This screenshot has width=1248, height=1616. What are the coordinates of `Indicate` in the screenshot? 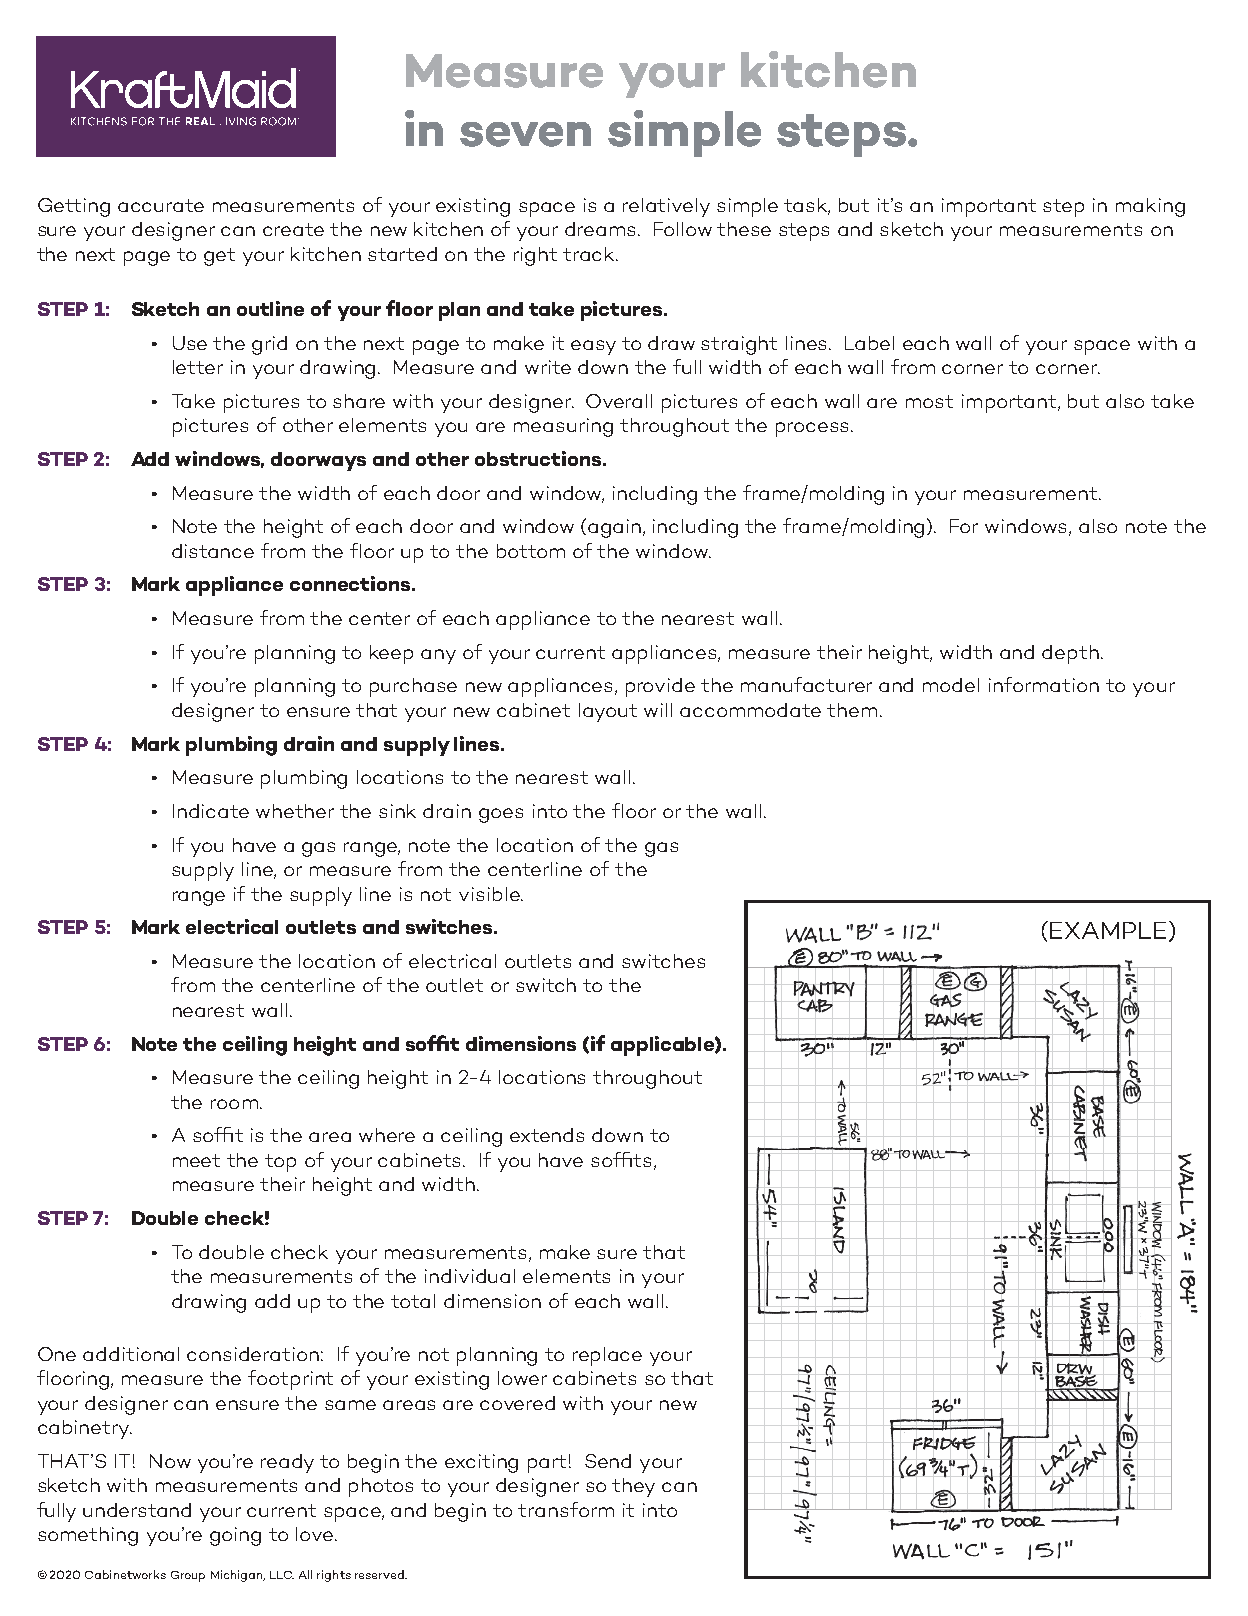 It's located at (211, 811).
